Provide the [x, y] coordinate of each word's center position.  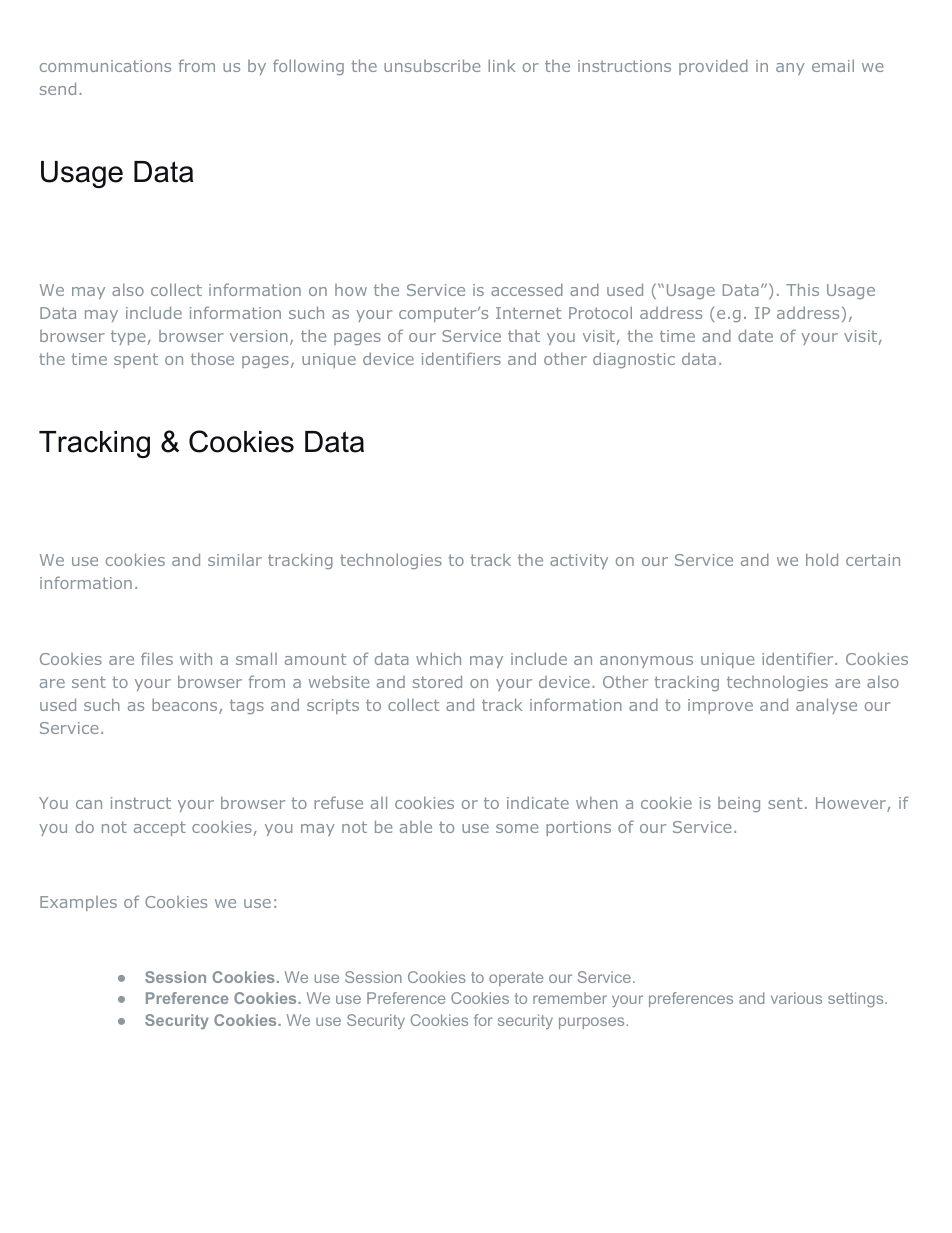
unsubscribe [432, 65]
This [802, 289]
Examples [78, 903]
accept [160, 828]
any [790, 69]
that [524, 336]
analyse [826, 706]
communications [105, 66]
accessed [527, 289]
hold [822, 559]
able [416, 827]
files [157, 658]
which [438, 658]
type [128, 337]
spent [136, 360]
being [739, 804]
